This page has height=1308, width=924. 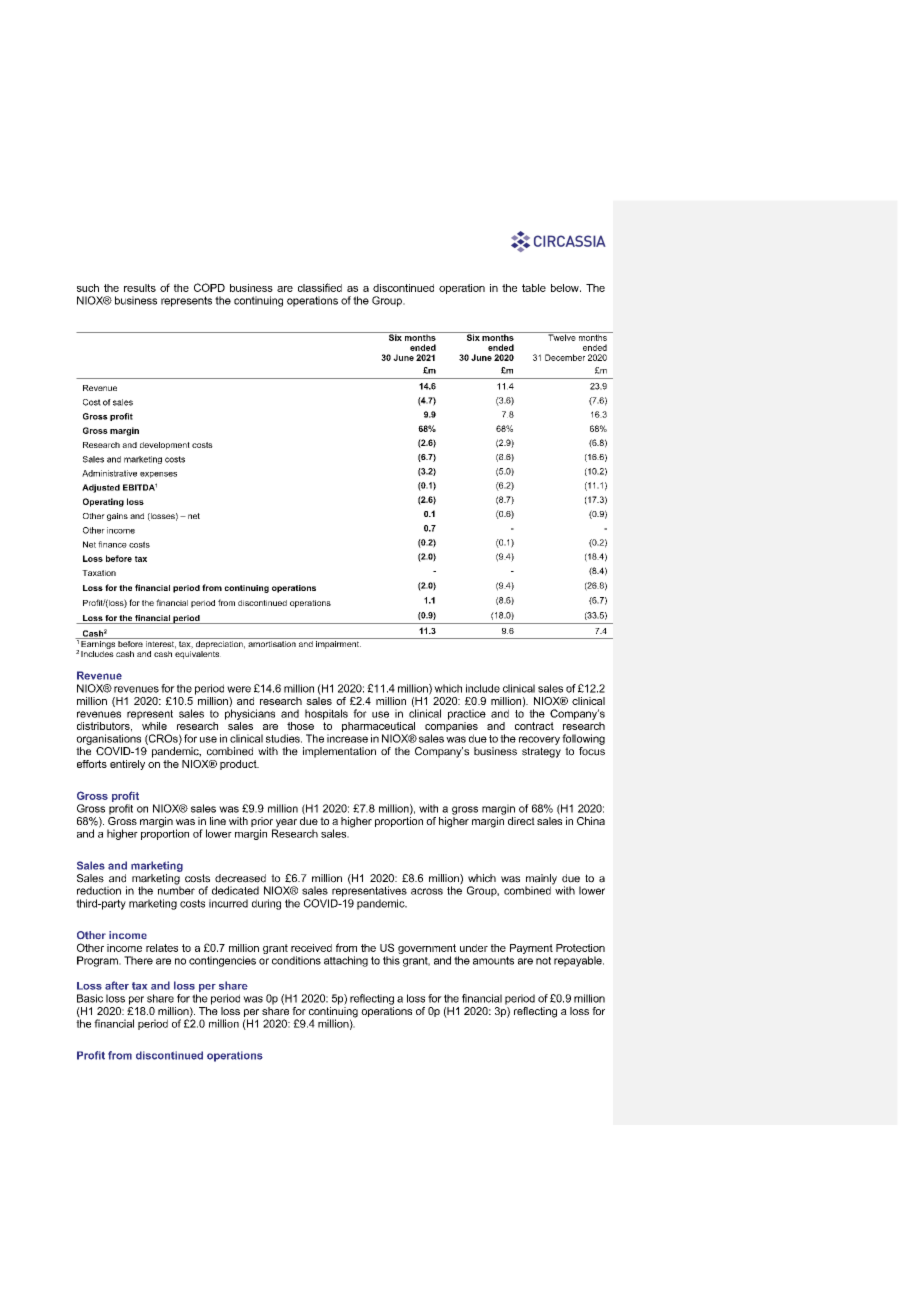 I want to click on direct, so click(x=521, y=821).
